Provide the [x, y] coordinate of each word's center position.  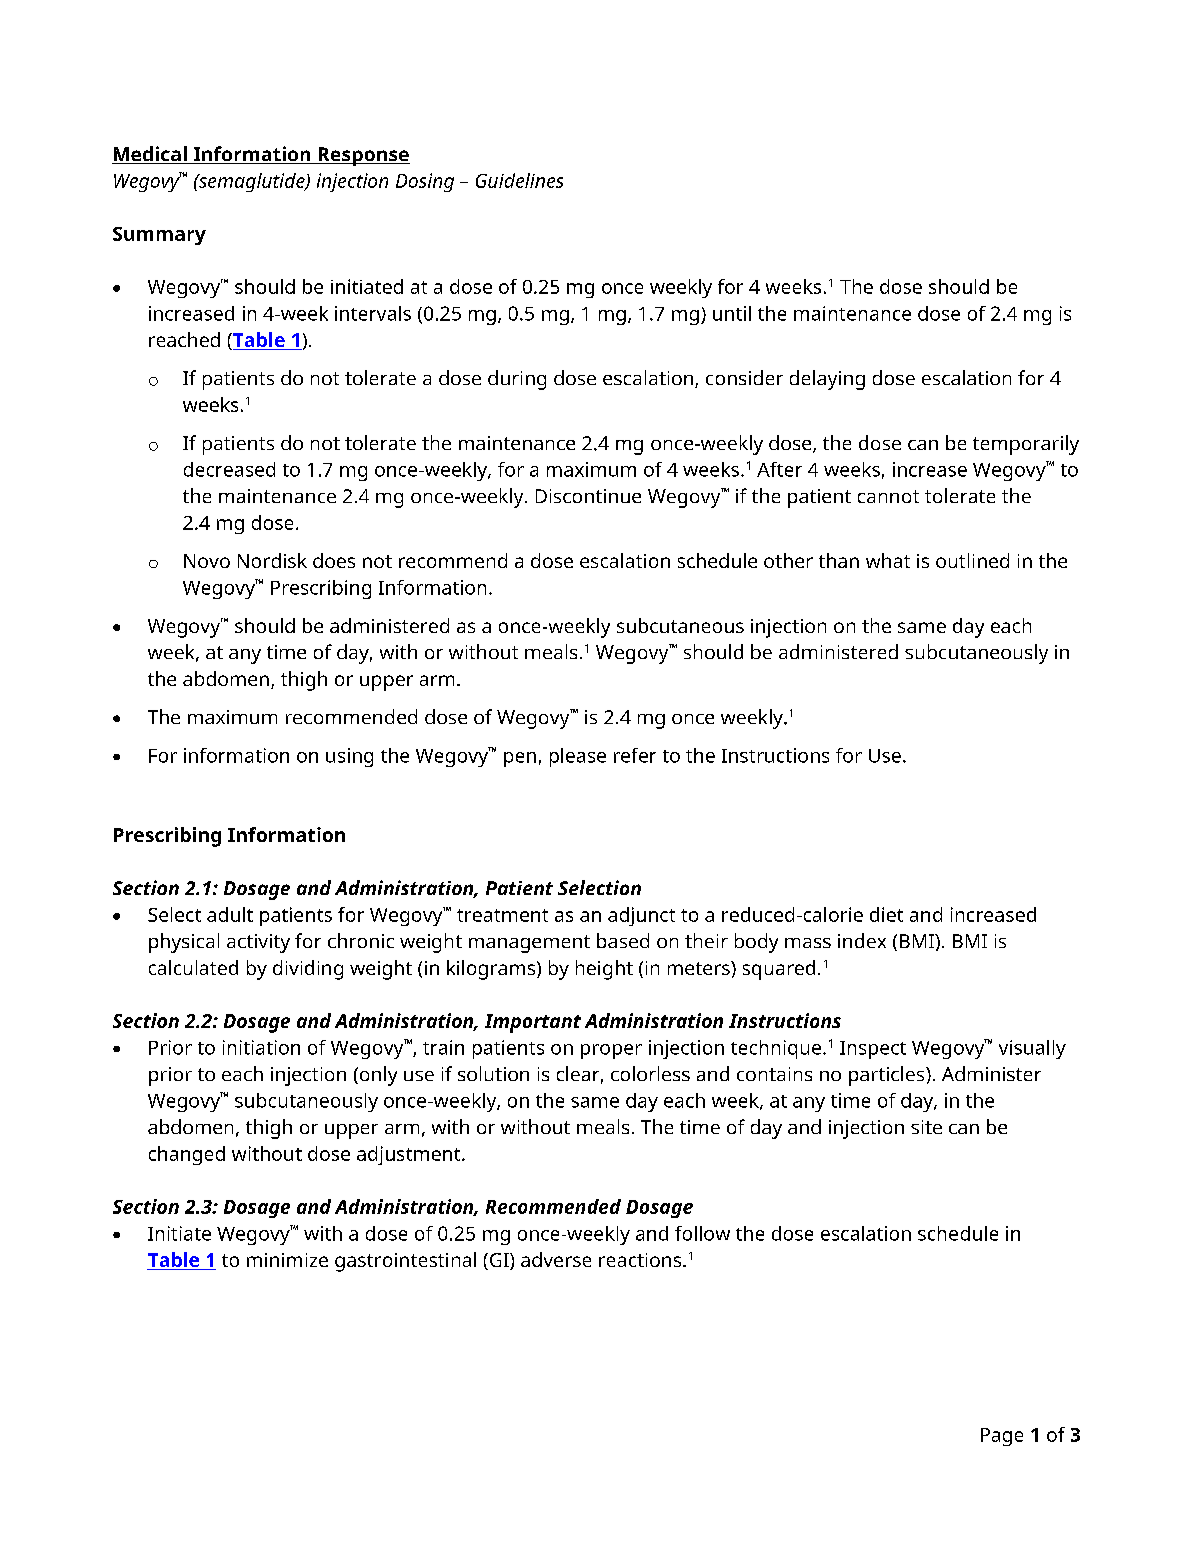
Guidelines [519, 180]
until [732, 313]
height [604, 970]
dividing [308, 970]
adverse [556, 1259]
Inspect [873, 1050]
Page [1002, 1437]
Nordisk [272, 560]
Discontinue [588, 496]
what [888, 560]
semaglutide [252, 182]
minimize [287, 1260]
